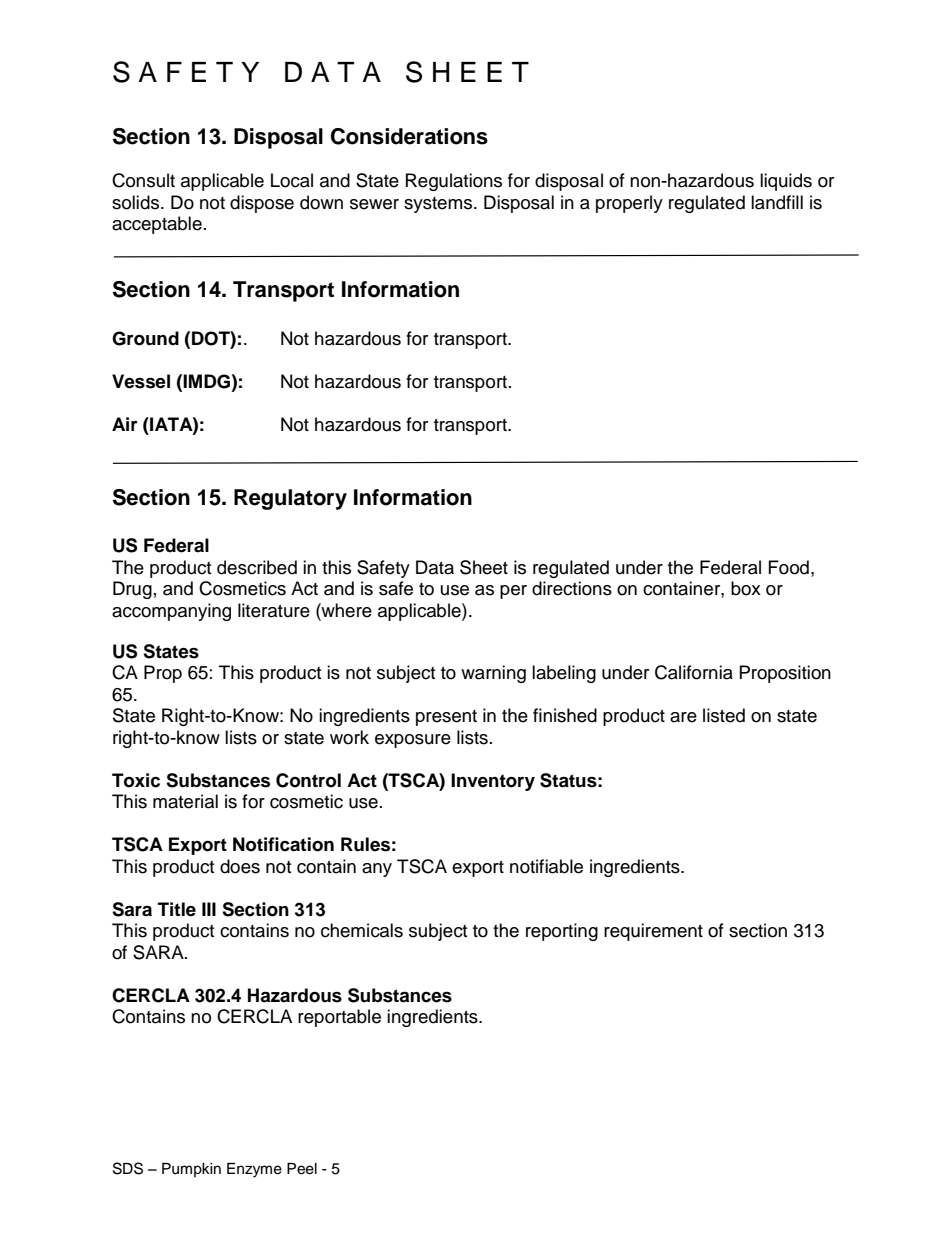 This screenshot has height=1233, width=952. Describe the element at coordinates (302, 1169) in the screenshot. I see `Peel` at that location.
